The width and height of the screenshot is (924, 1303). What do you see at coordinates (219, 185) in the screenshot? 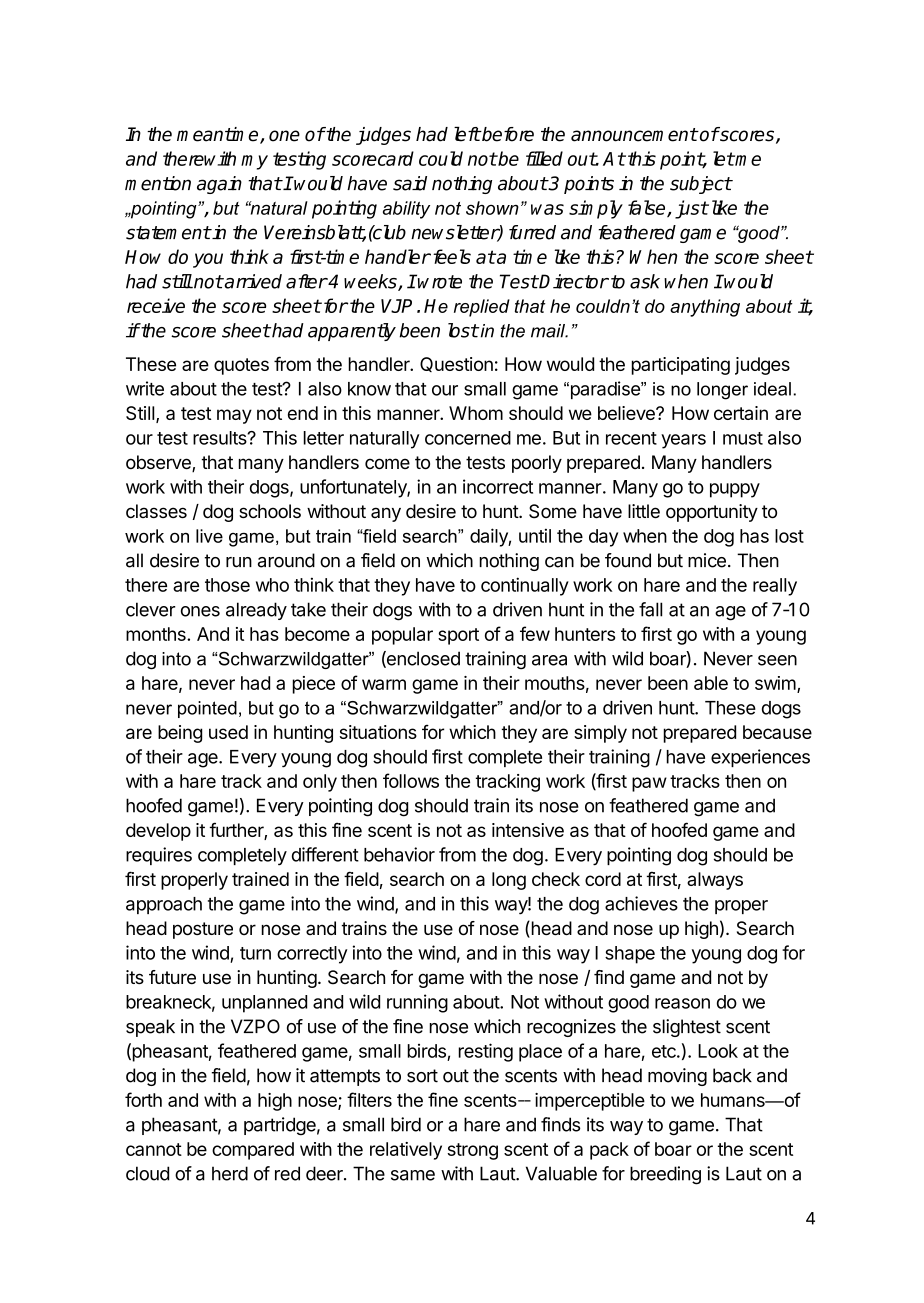
I see `again` at bounding box center [219, 185].
